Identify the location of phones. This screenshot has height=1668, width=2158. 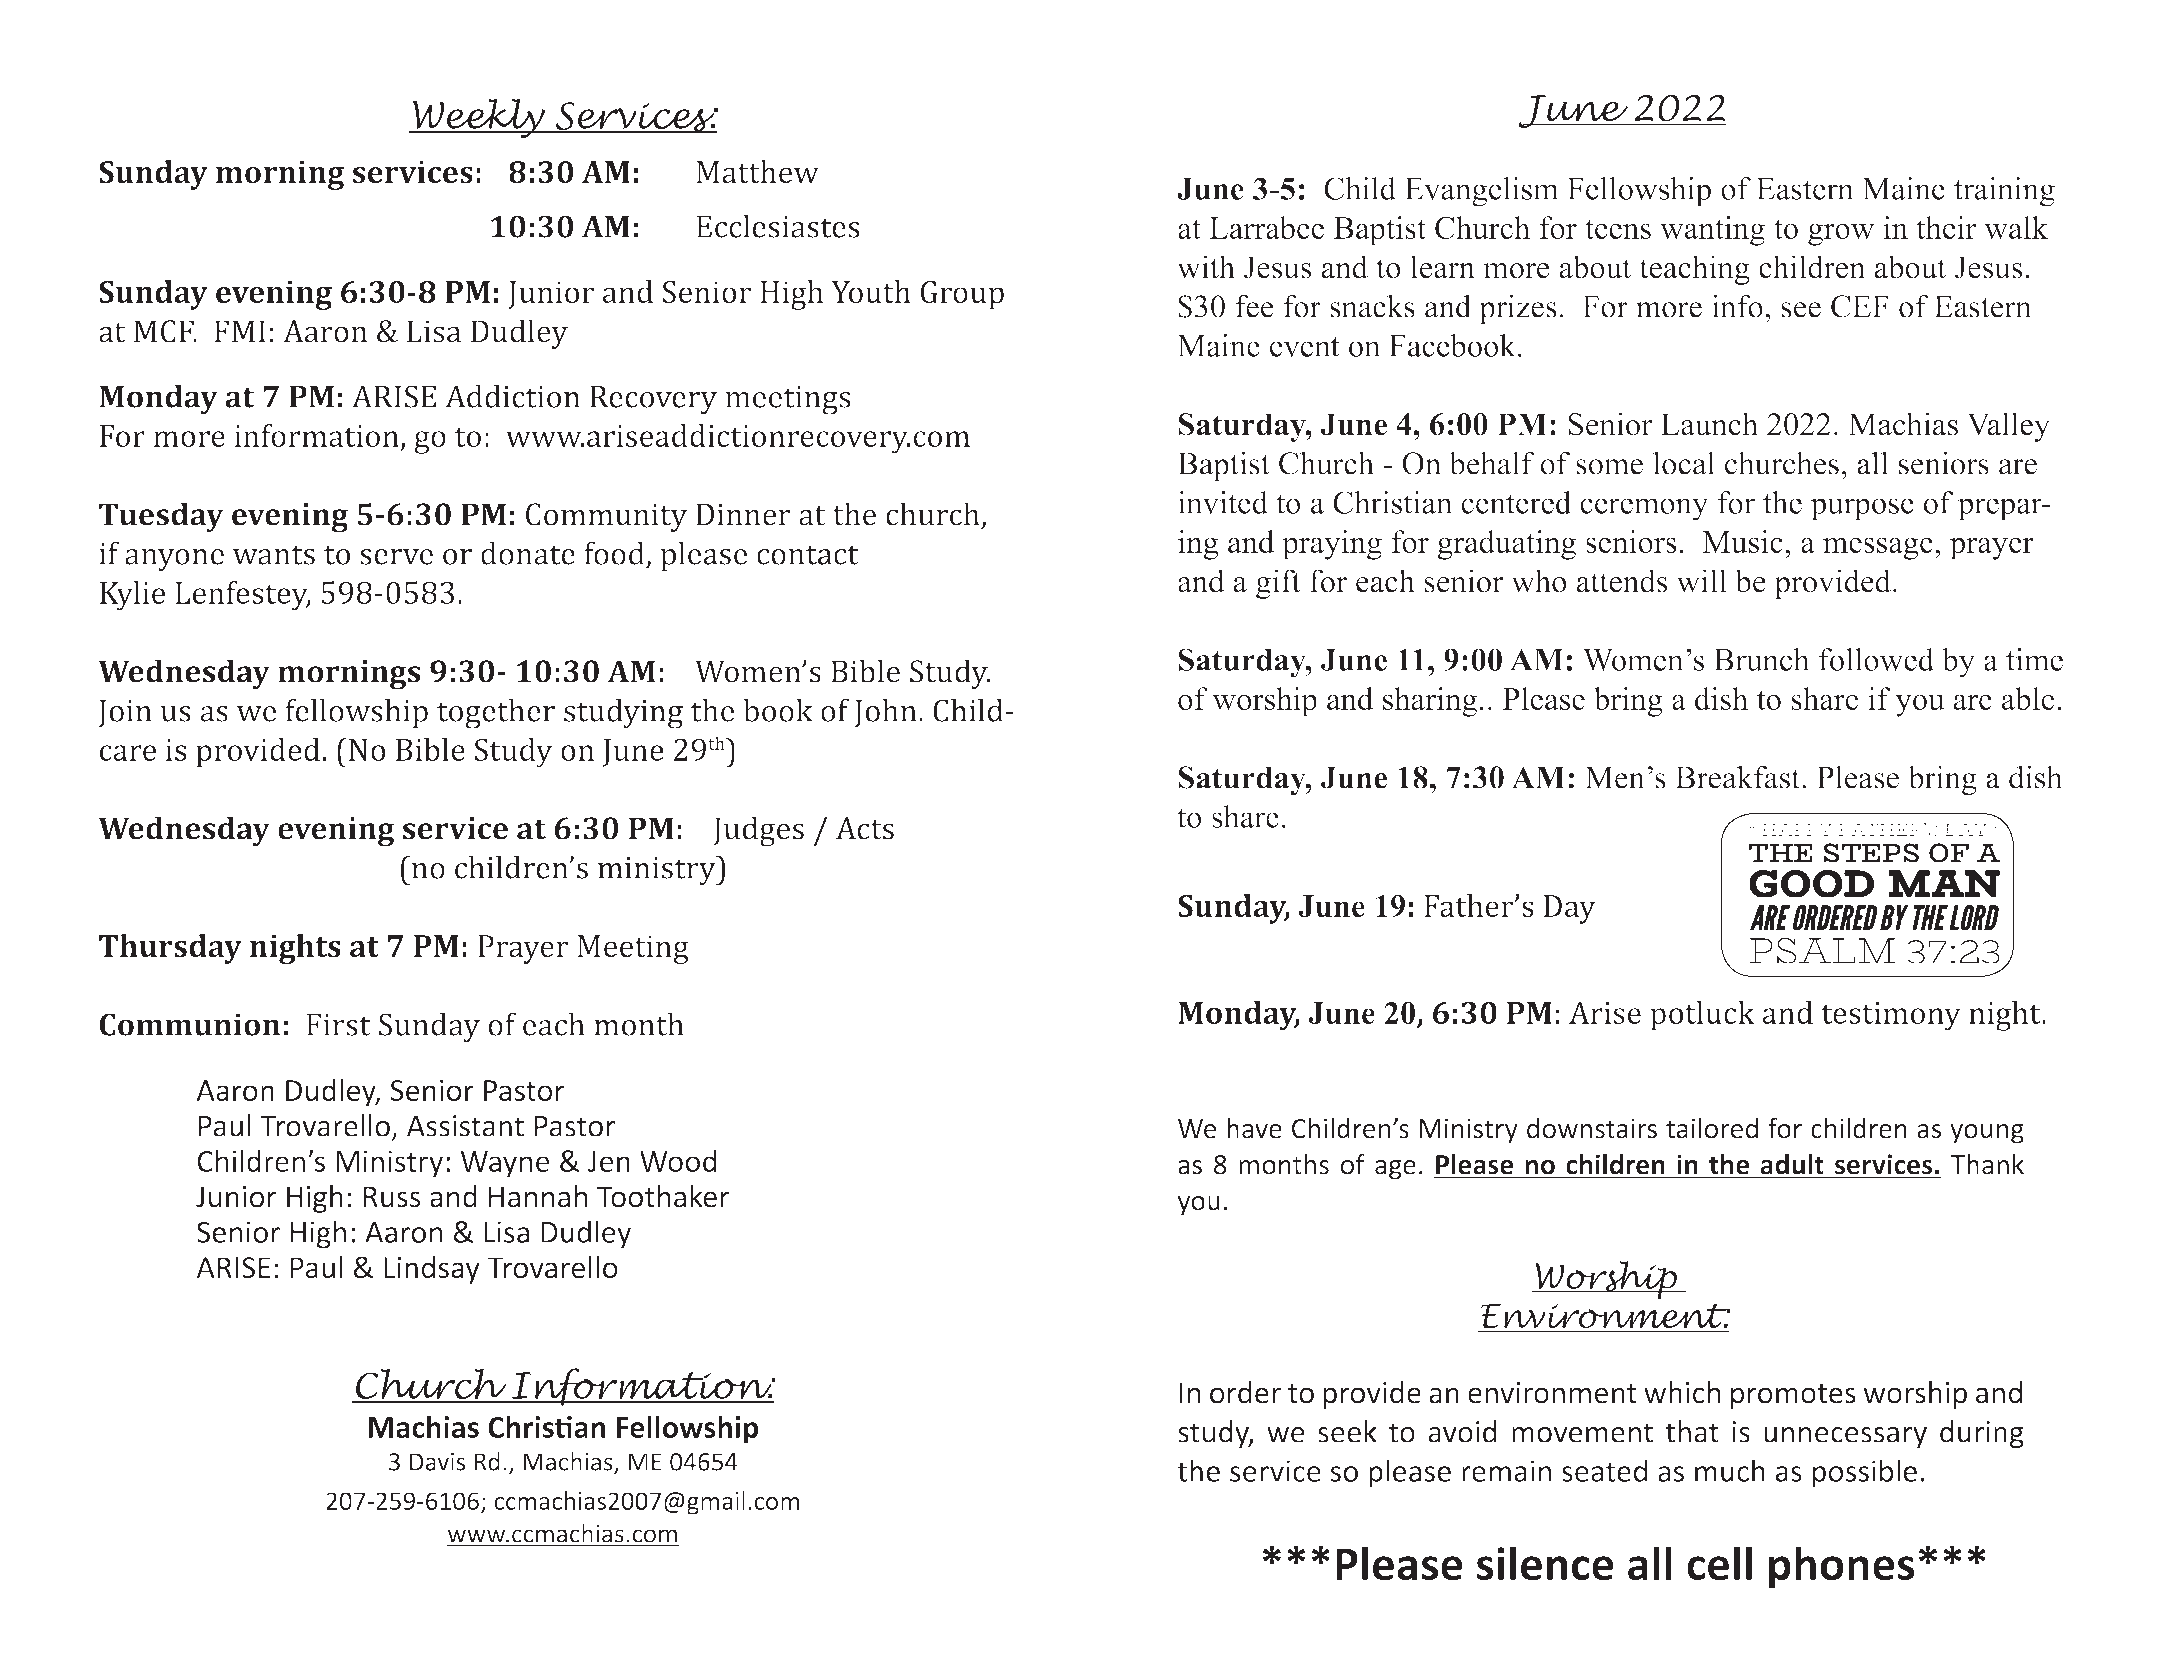
(1842, 1567).
